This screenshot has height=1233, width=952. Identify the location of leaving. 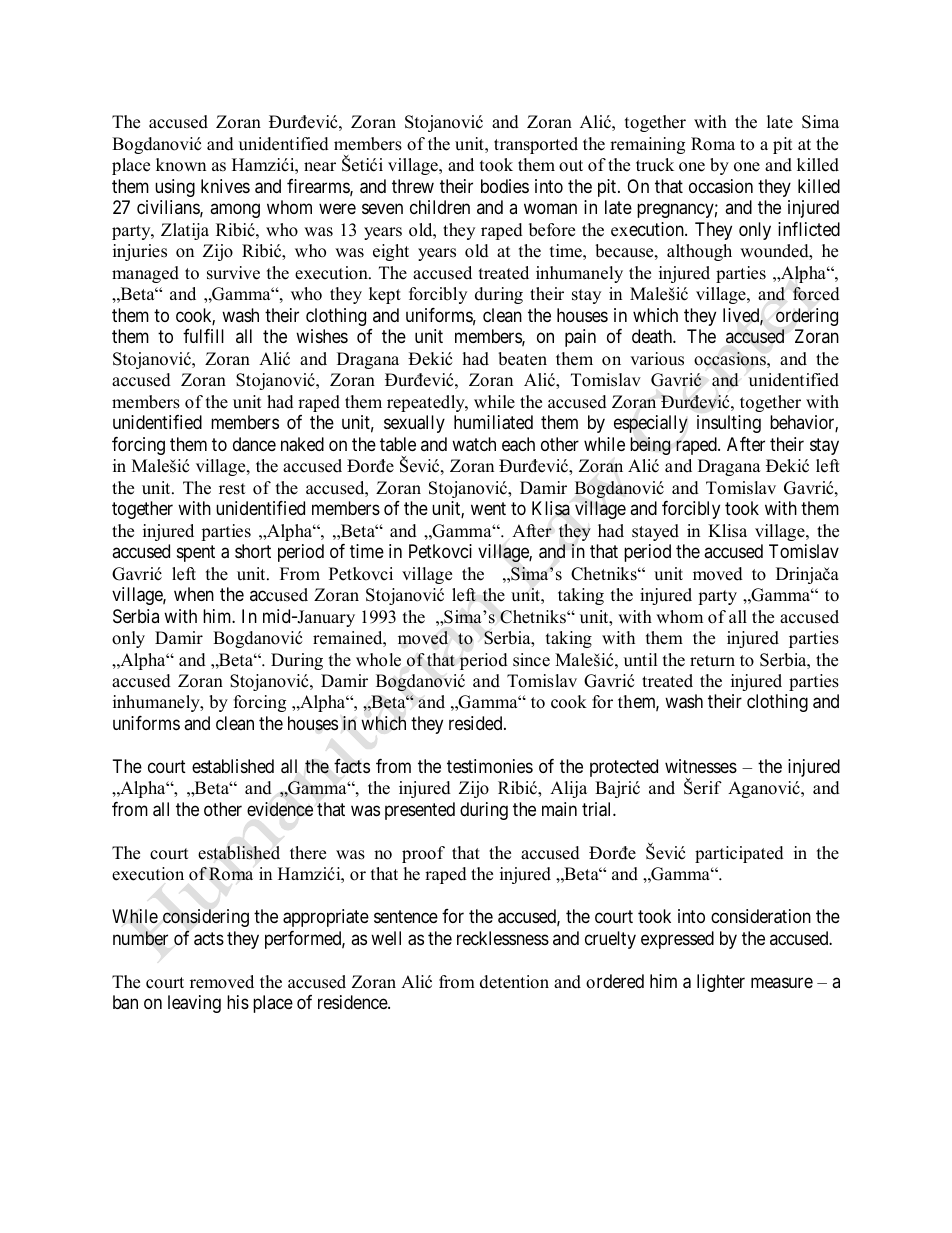
(194, 1004).
